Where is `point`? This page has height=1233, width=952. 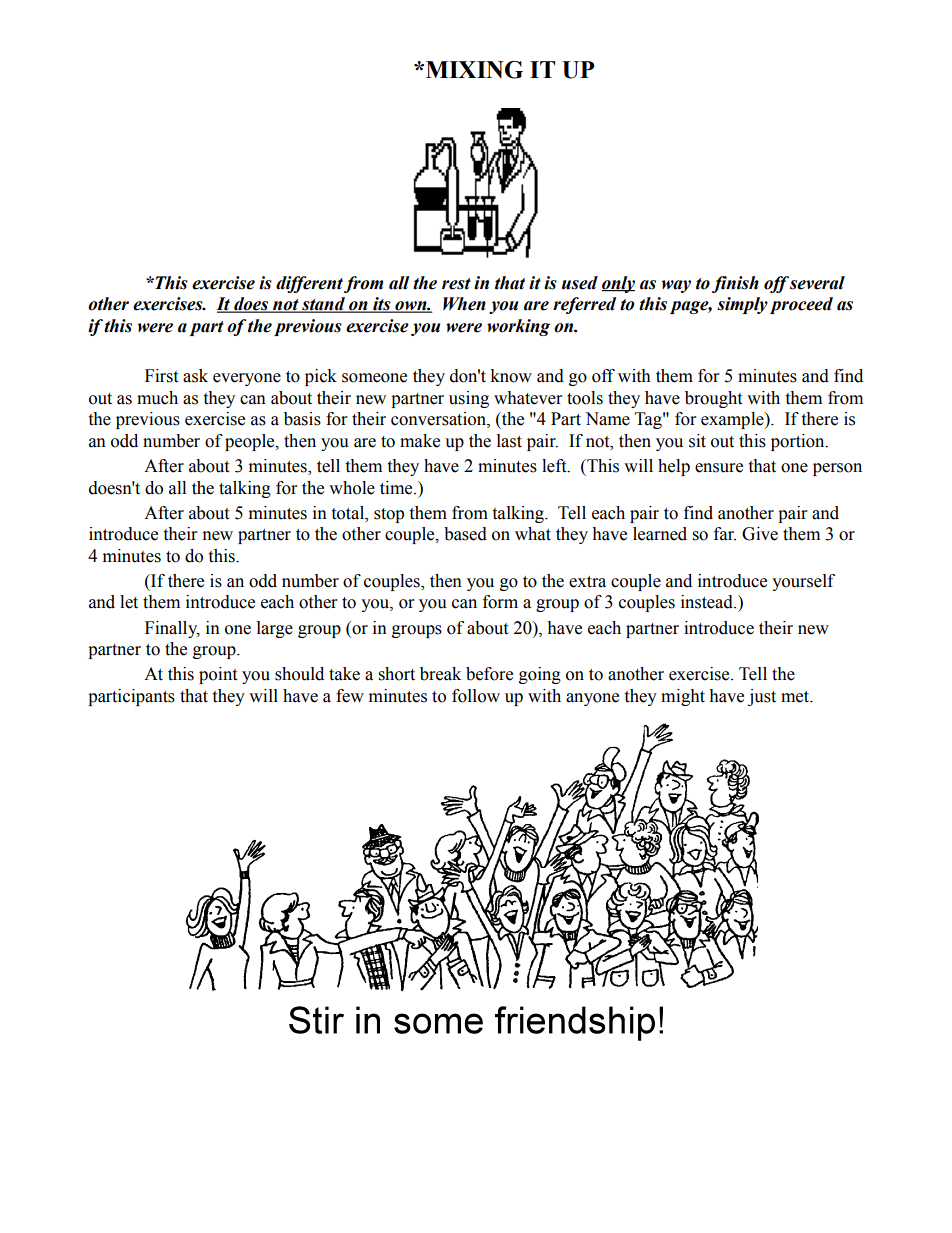 point is located at coordinates (218, 675).
